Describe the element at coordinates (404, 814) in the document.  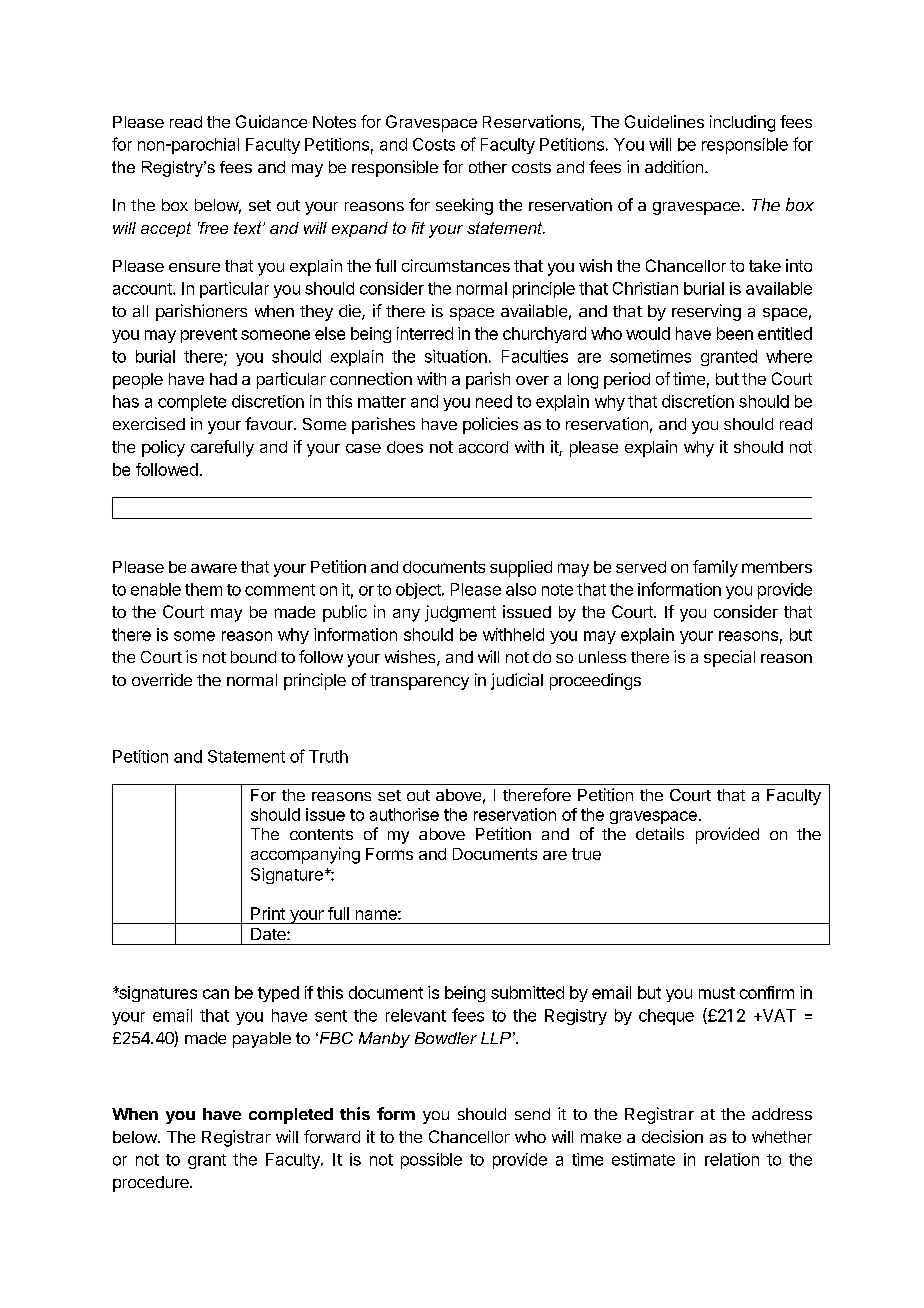
I see `authorise` at that location.
